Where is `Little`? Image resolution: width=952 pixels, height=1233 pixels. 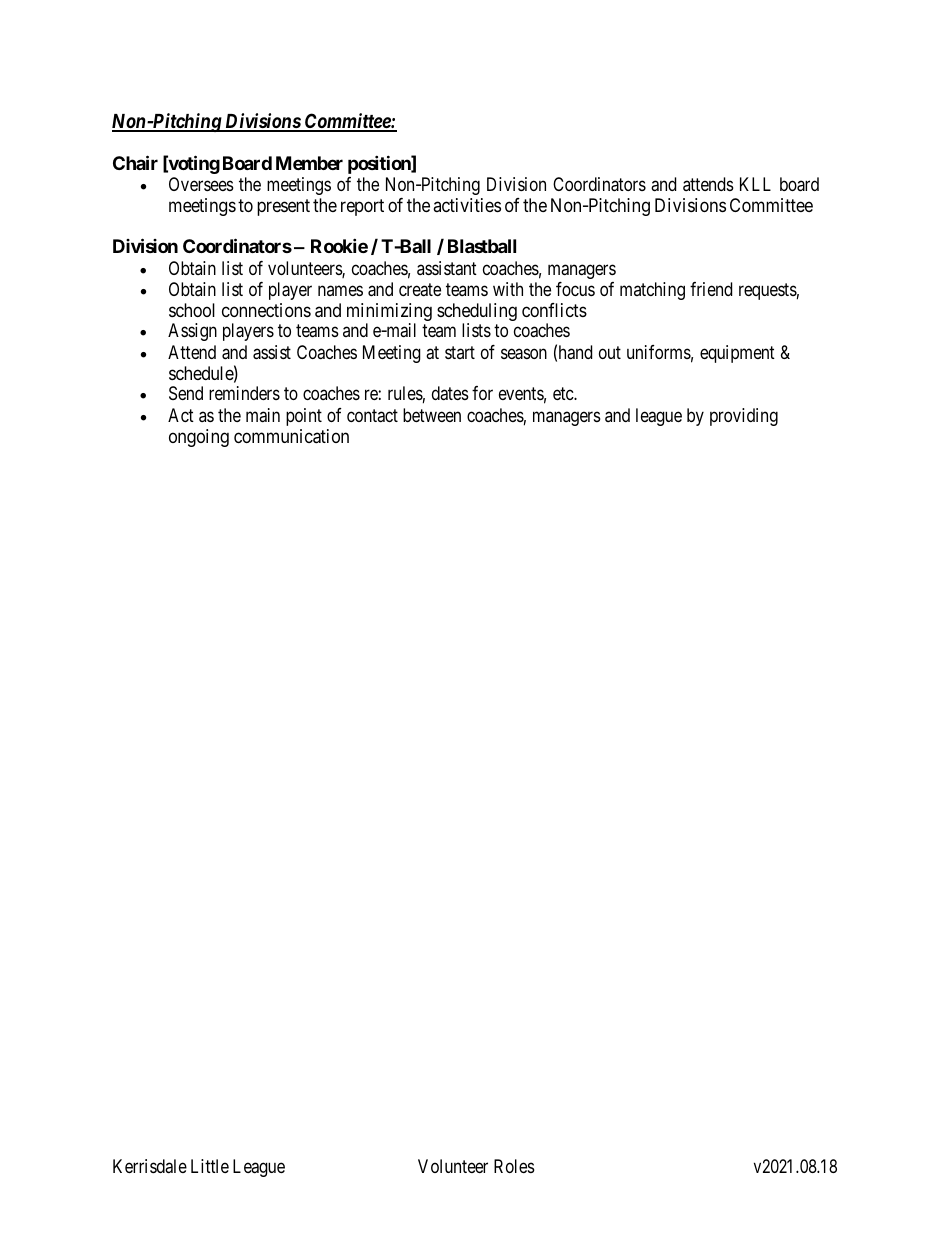 Little is located at coordinates (210, 1166).
